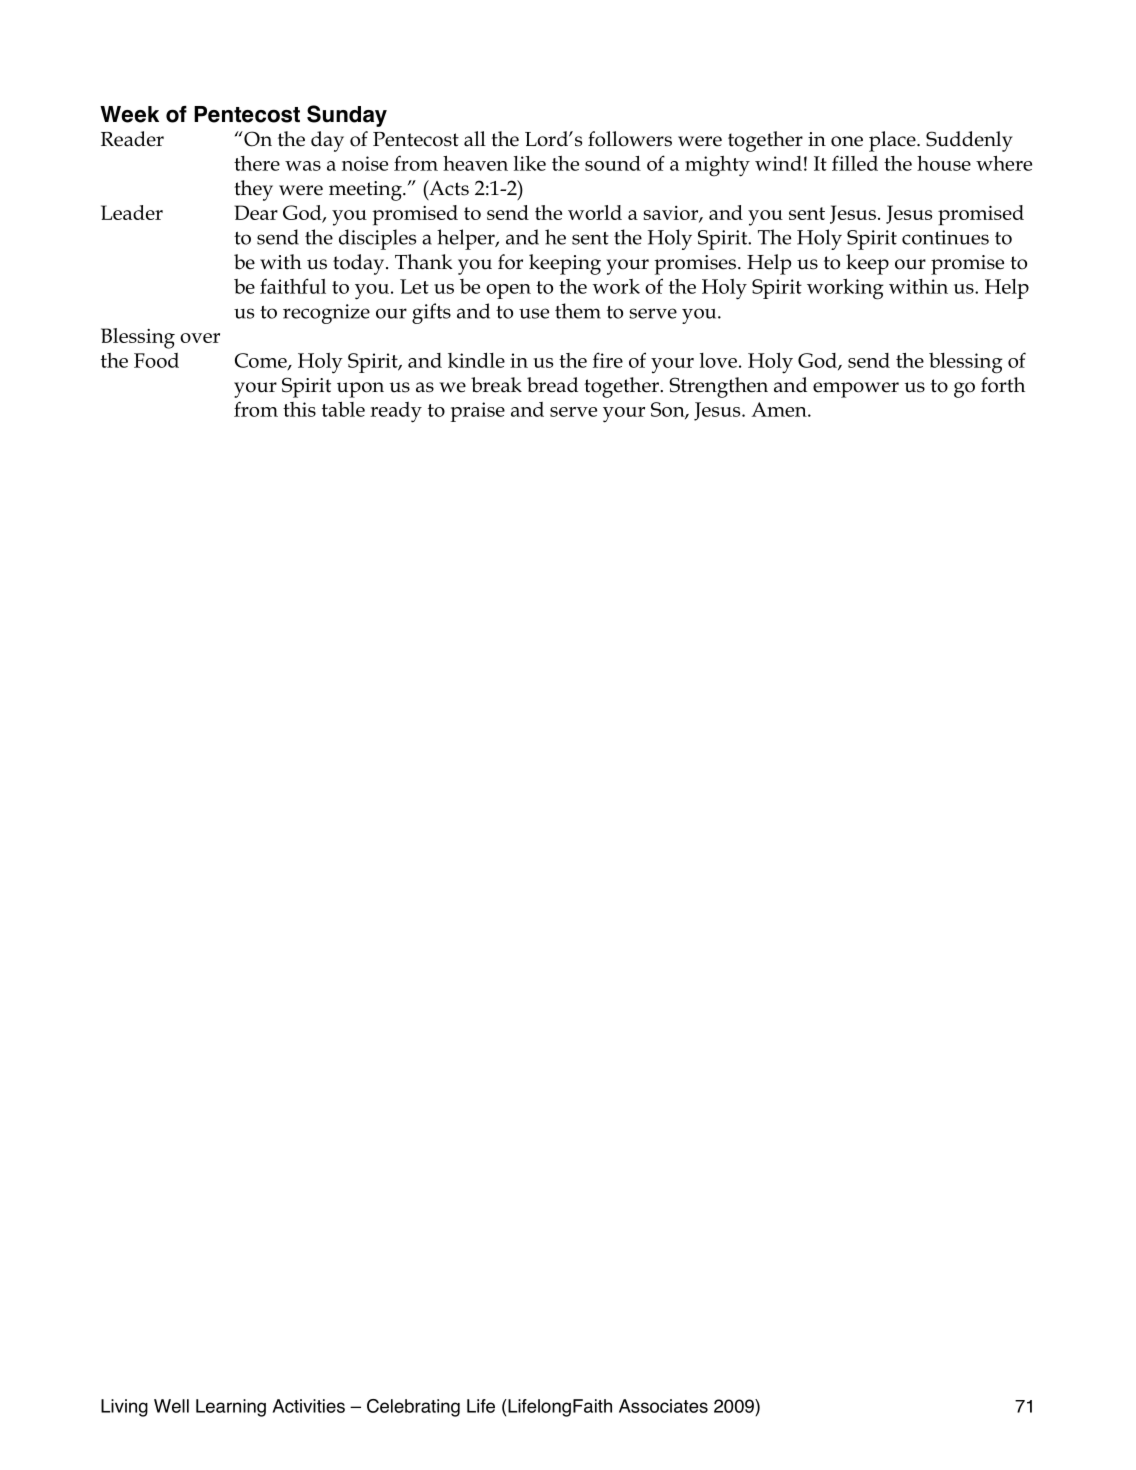 Image resolution: width=1136 pixels, height=1470 pixels. What do you see at coordinates (663, 1406) in the screenshot?
I see `Associates` at bounding box center [663, 1406].
